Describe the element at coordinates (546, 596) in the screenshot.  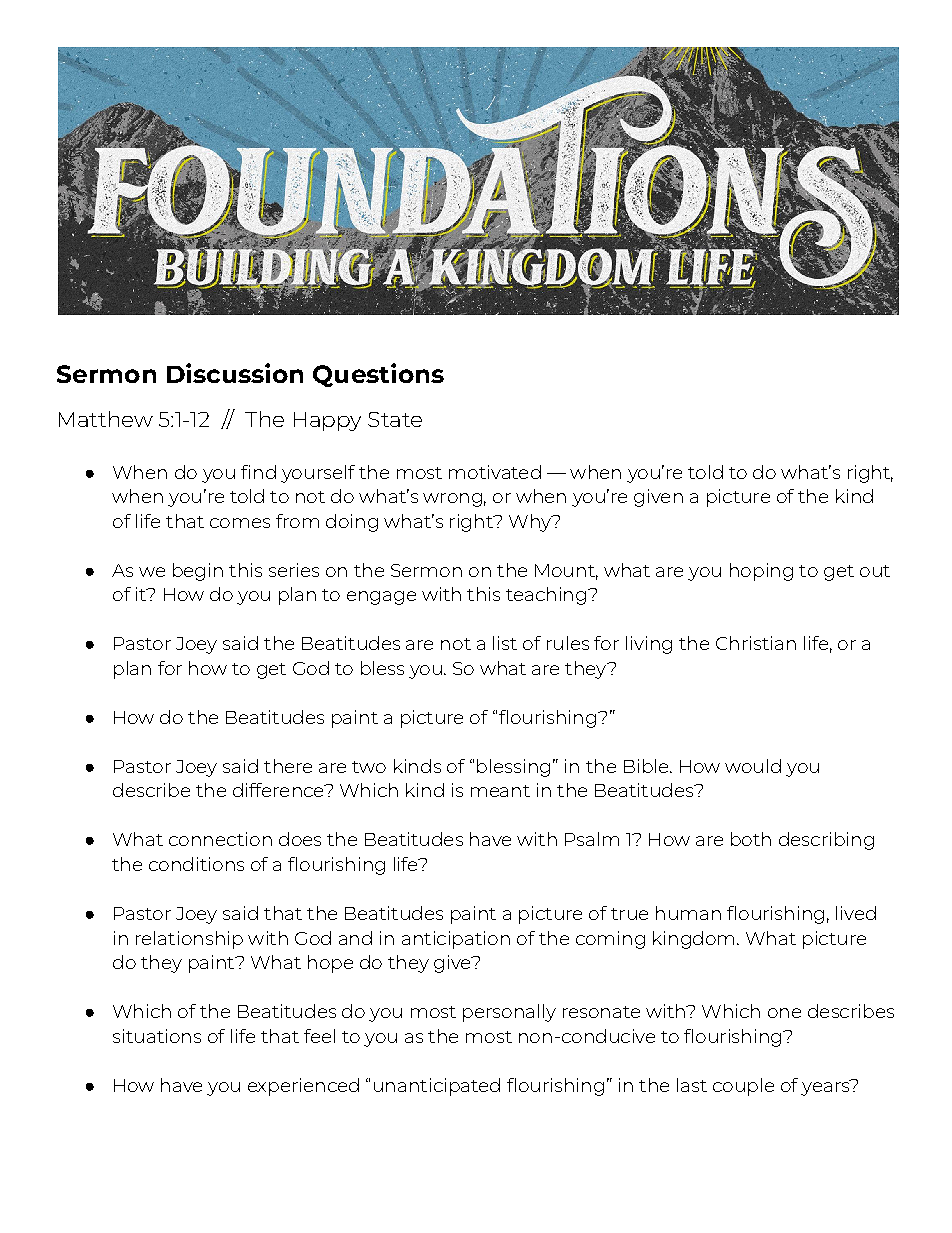
I see `teaching` at that location.
